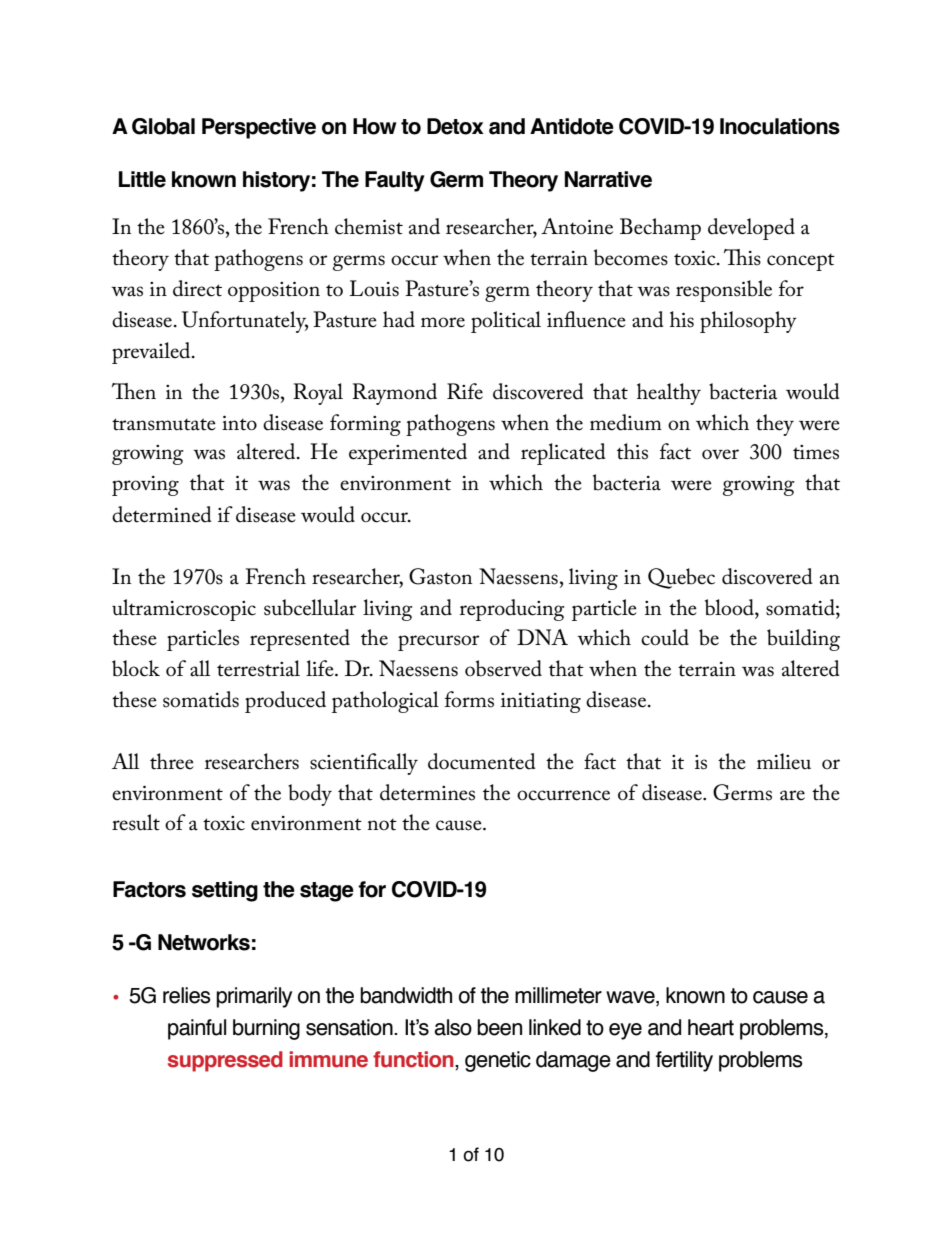 The height and width of the image is (1233, 952). Describe the element at coordinates (310, 607) in the image. I see `subcellular` at that location.
